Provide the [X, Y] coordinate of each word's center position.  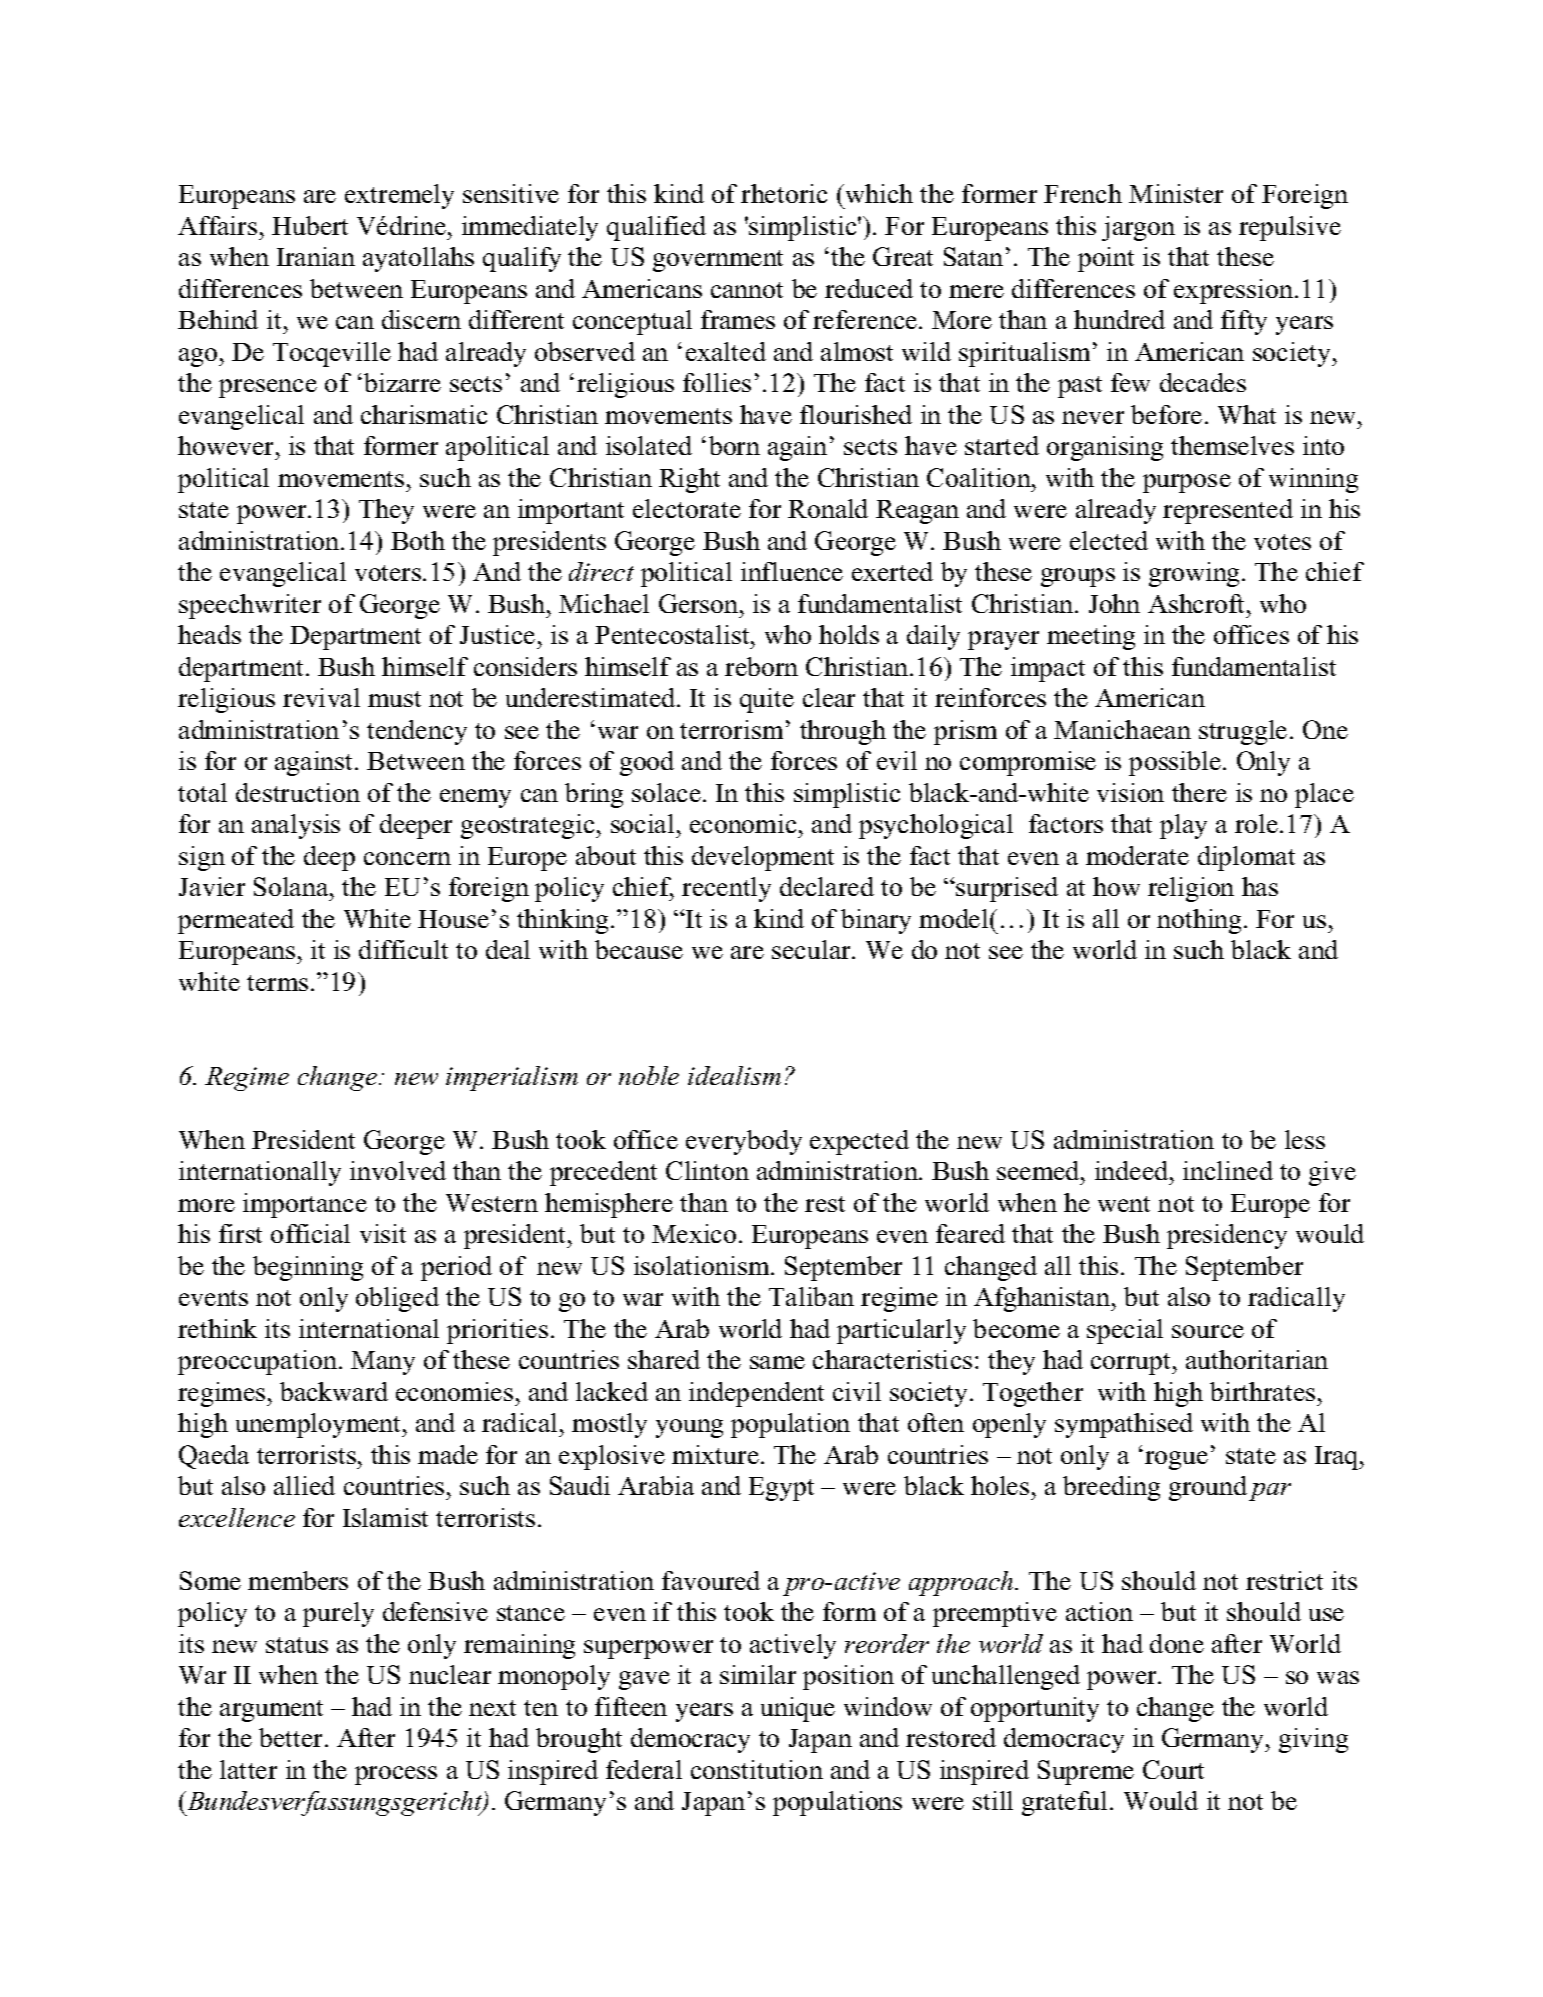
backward [334, 1391]
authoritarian [1257, 1359]
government [718, 261]
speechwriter [250, 606]
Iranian [316, 256]
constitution [757, 1769]
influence [792, 571]
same [777, 1362]
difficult [403, 949]
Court [1173, 1769]
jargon [1138, 228]
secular [812, 949]
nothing [1201, 921]
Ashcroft [1198, 603]
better [292, 1737]
